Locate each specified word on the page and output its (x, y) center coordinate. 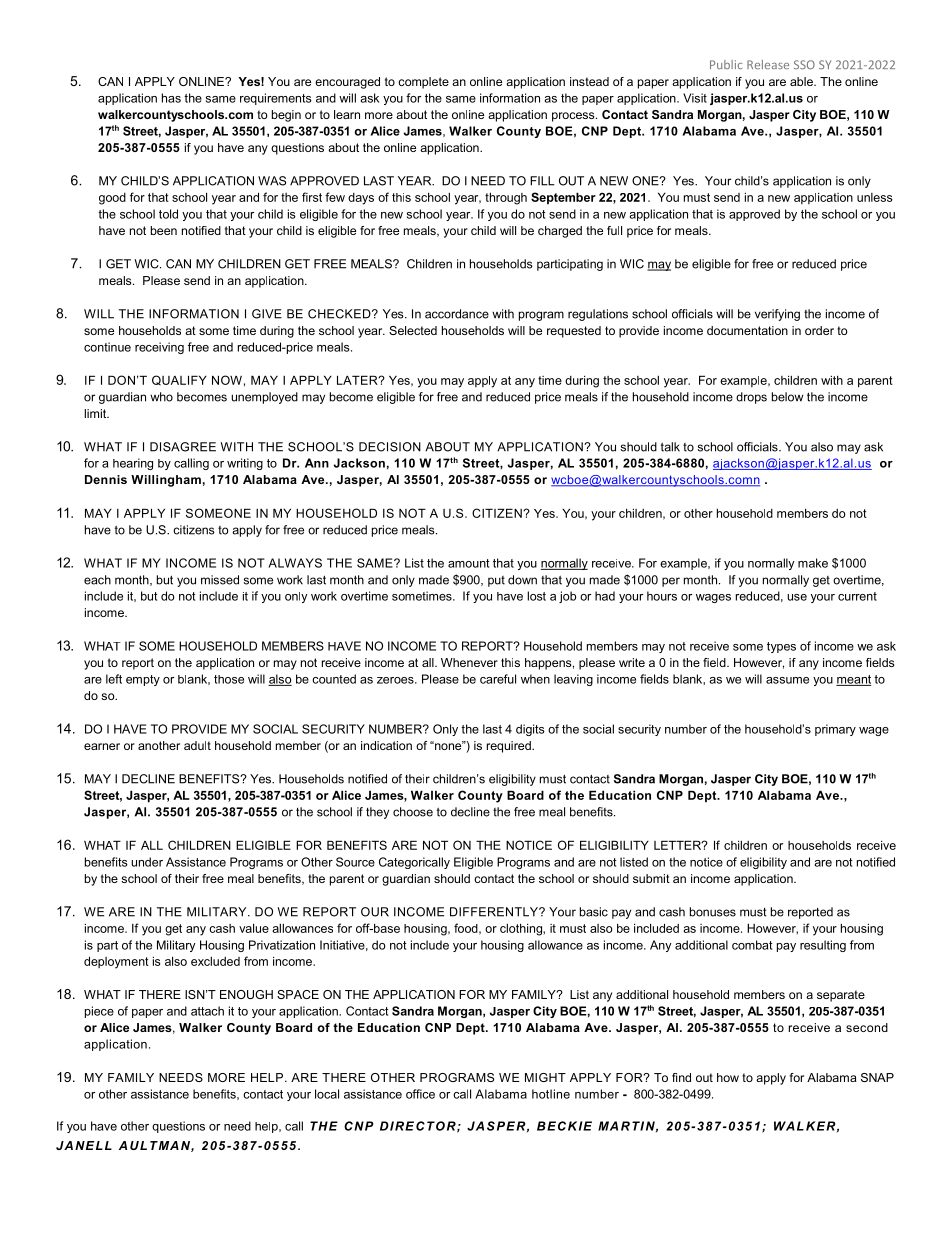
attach (207, 1011)
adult (197, 745)
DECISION (390, 447)
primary (835, 730)
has (171, 98)
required (510, 747)
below (788, 397)
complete (423, 83)
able (802, 81)
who (161, 397)
